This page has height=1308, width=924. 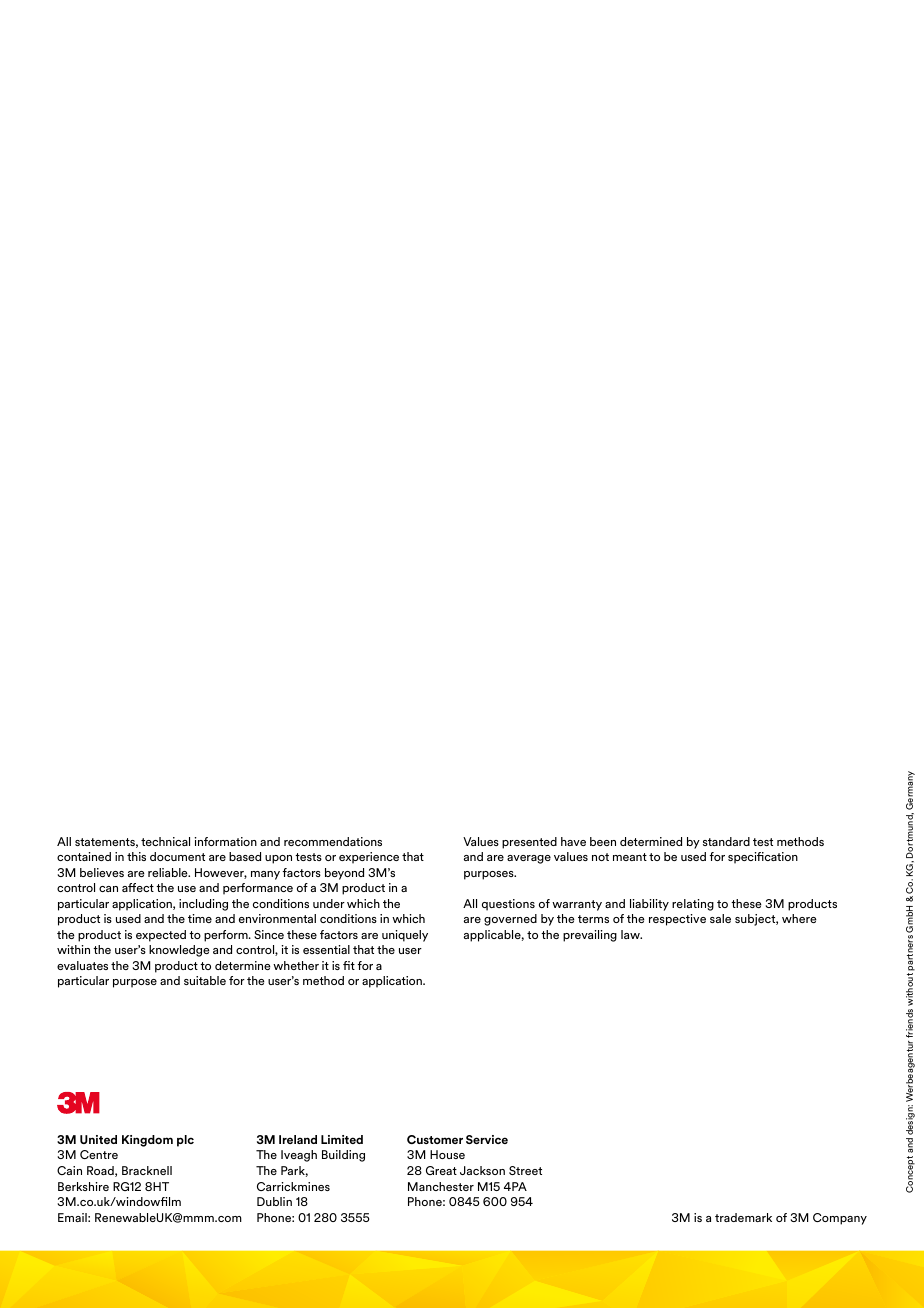 I want to click on trademark, so click(x=743, y=1217).
